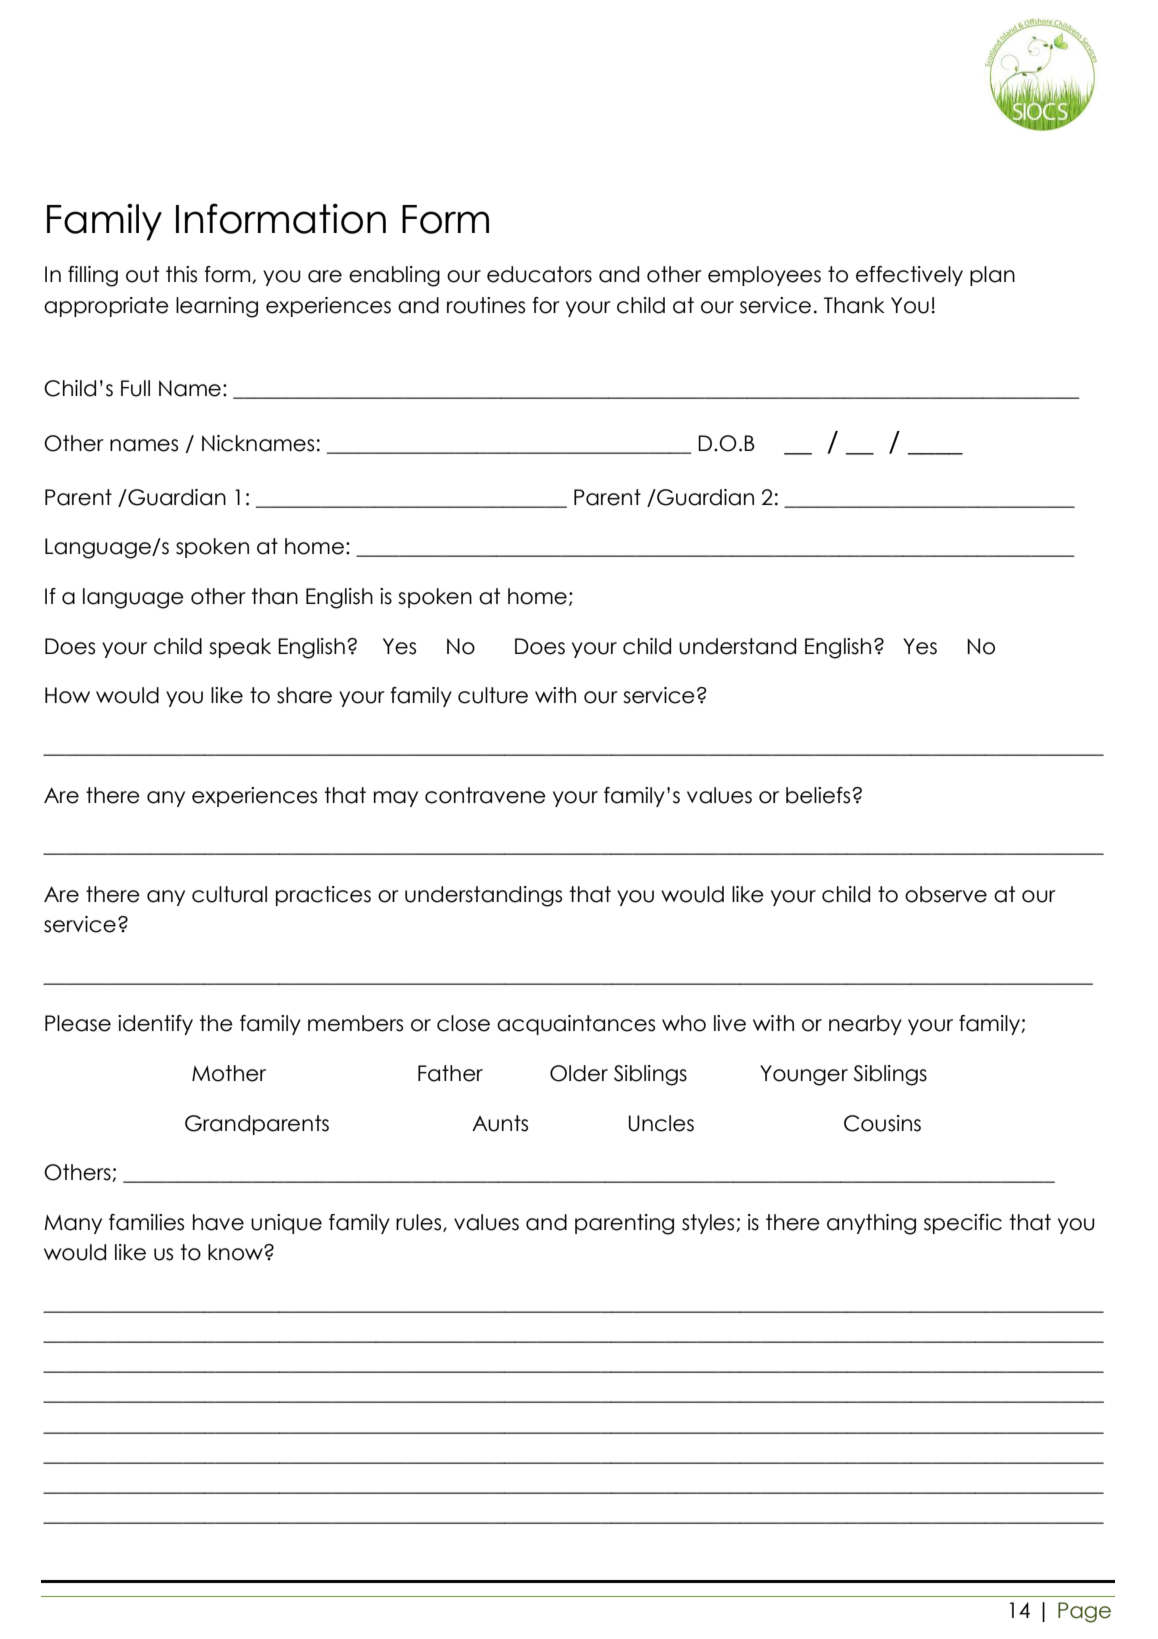 The height and width of the page is (1639, 1158). I want to click on Page, so click(1084, 1612).
